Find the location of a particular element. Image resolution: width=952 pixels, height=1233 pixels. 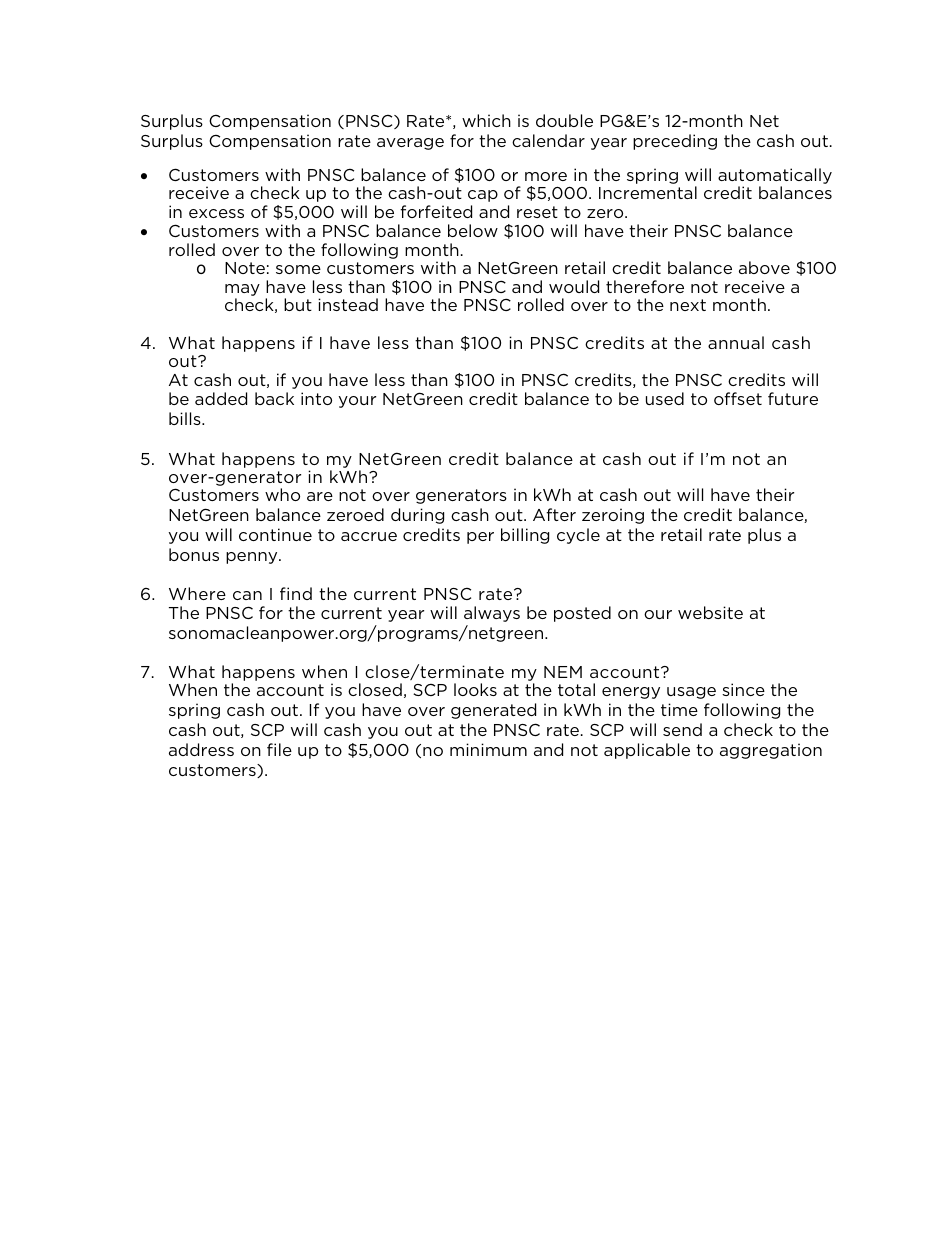

preceding is located at coordinates (675, 142).
